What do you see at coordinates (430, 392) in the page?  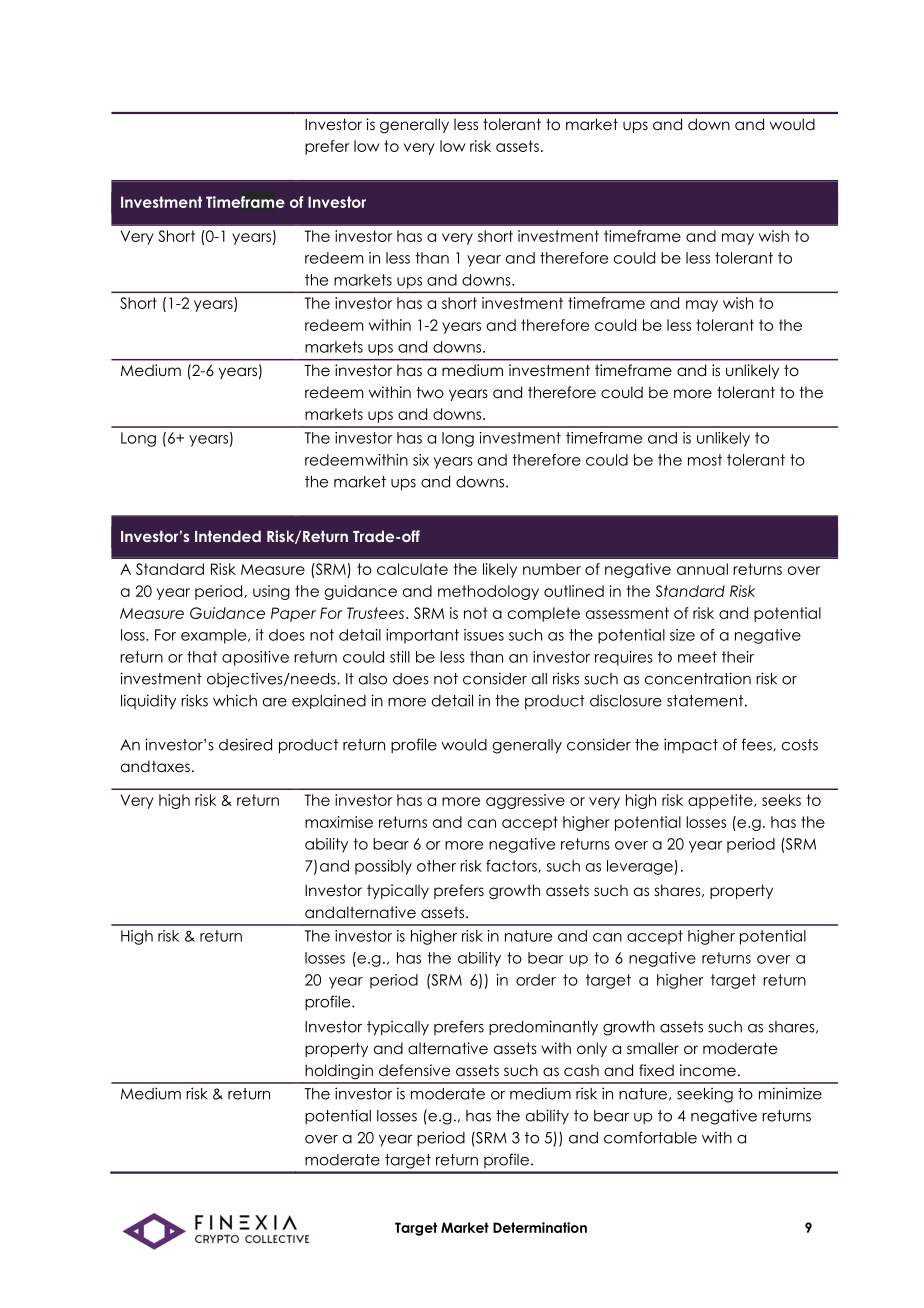 I see `two` at bounding box center [430, 392].
